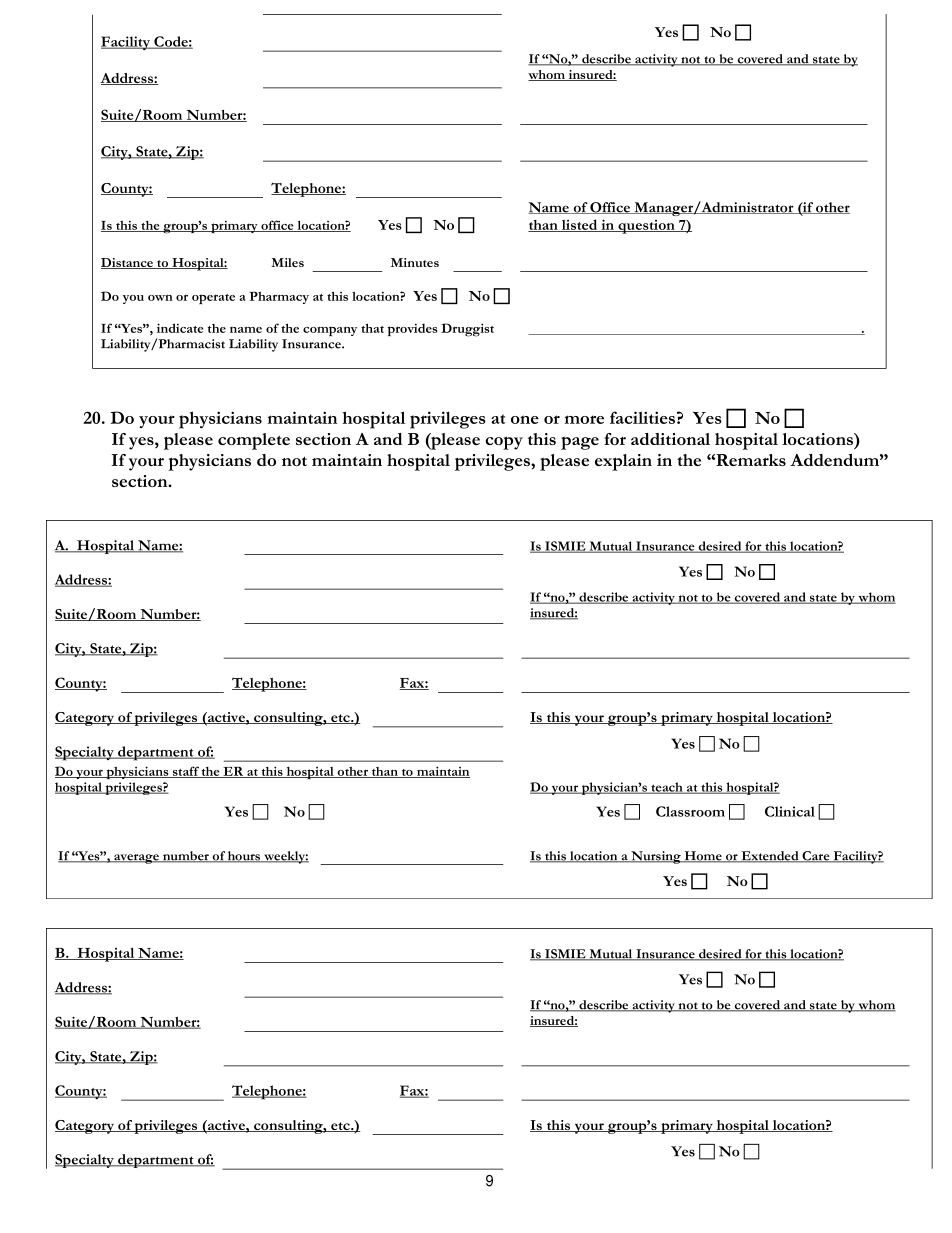 This screenshot has width=952, height=1233. Describe the element at coordinates (186, 772) in the screenshot. I see `staff` at that location.
